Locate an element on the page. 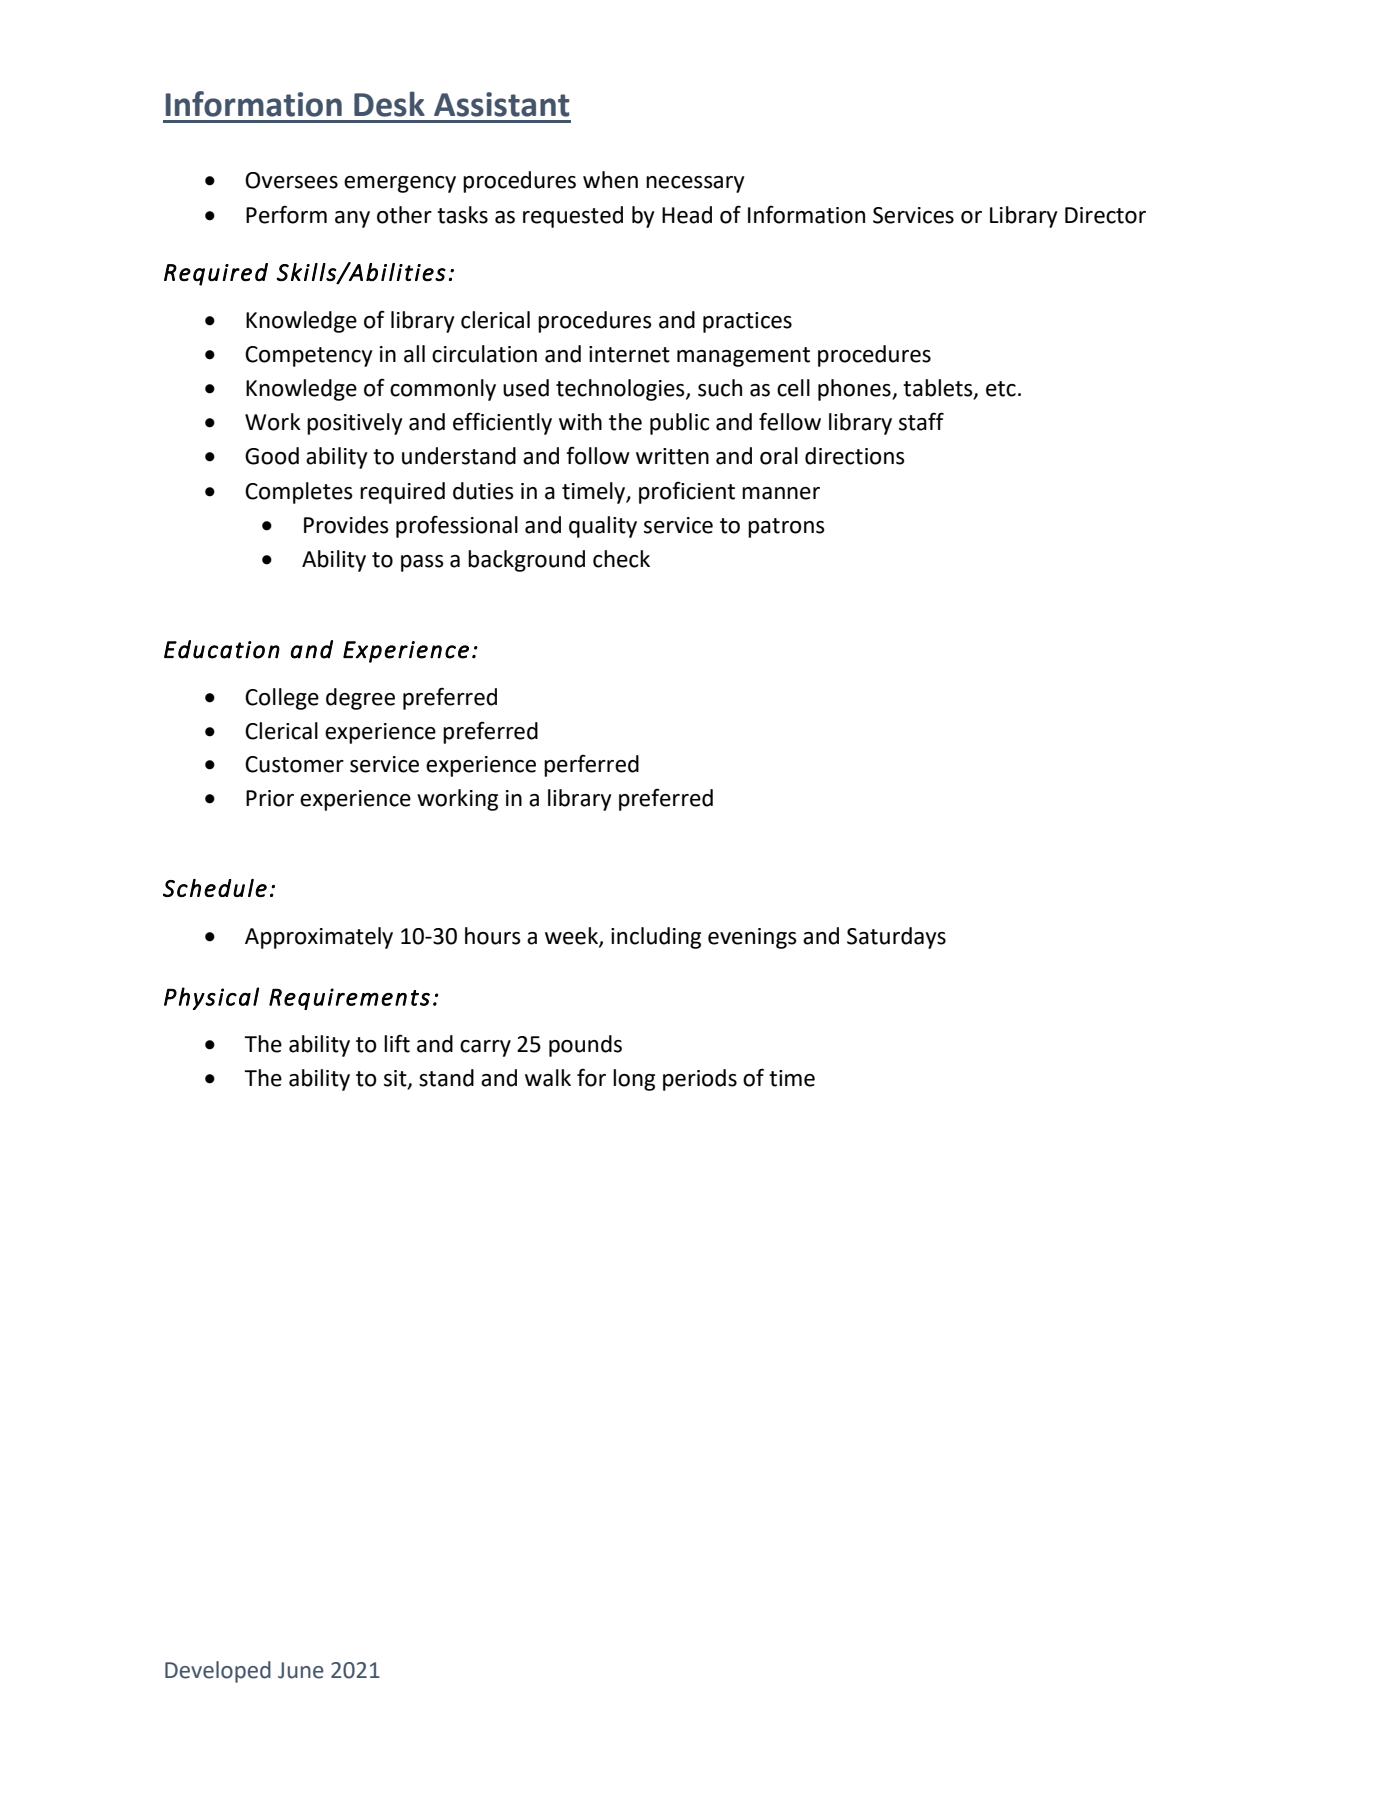  Developed is located at coordinates (218, 1672).
